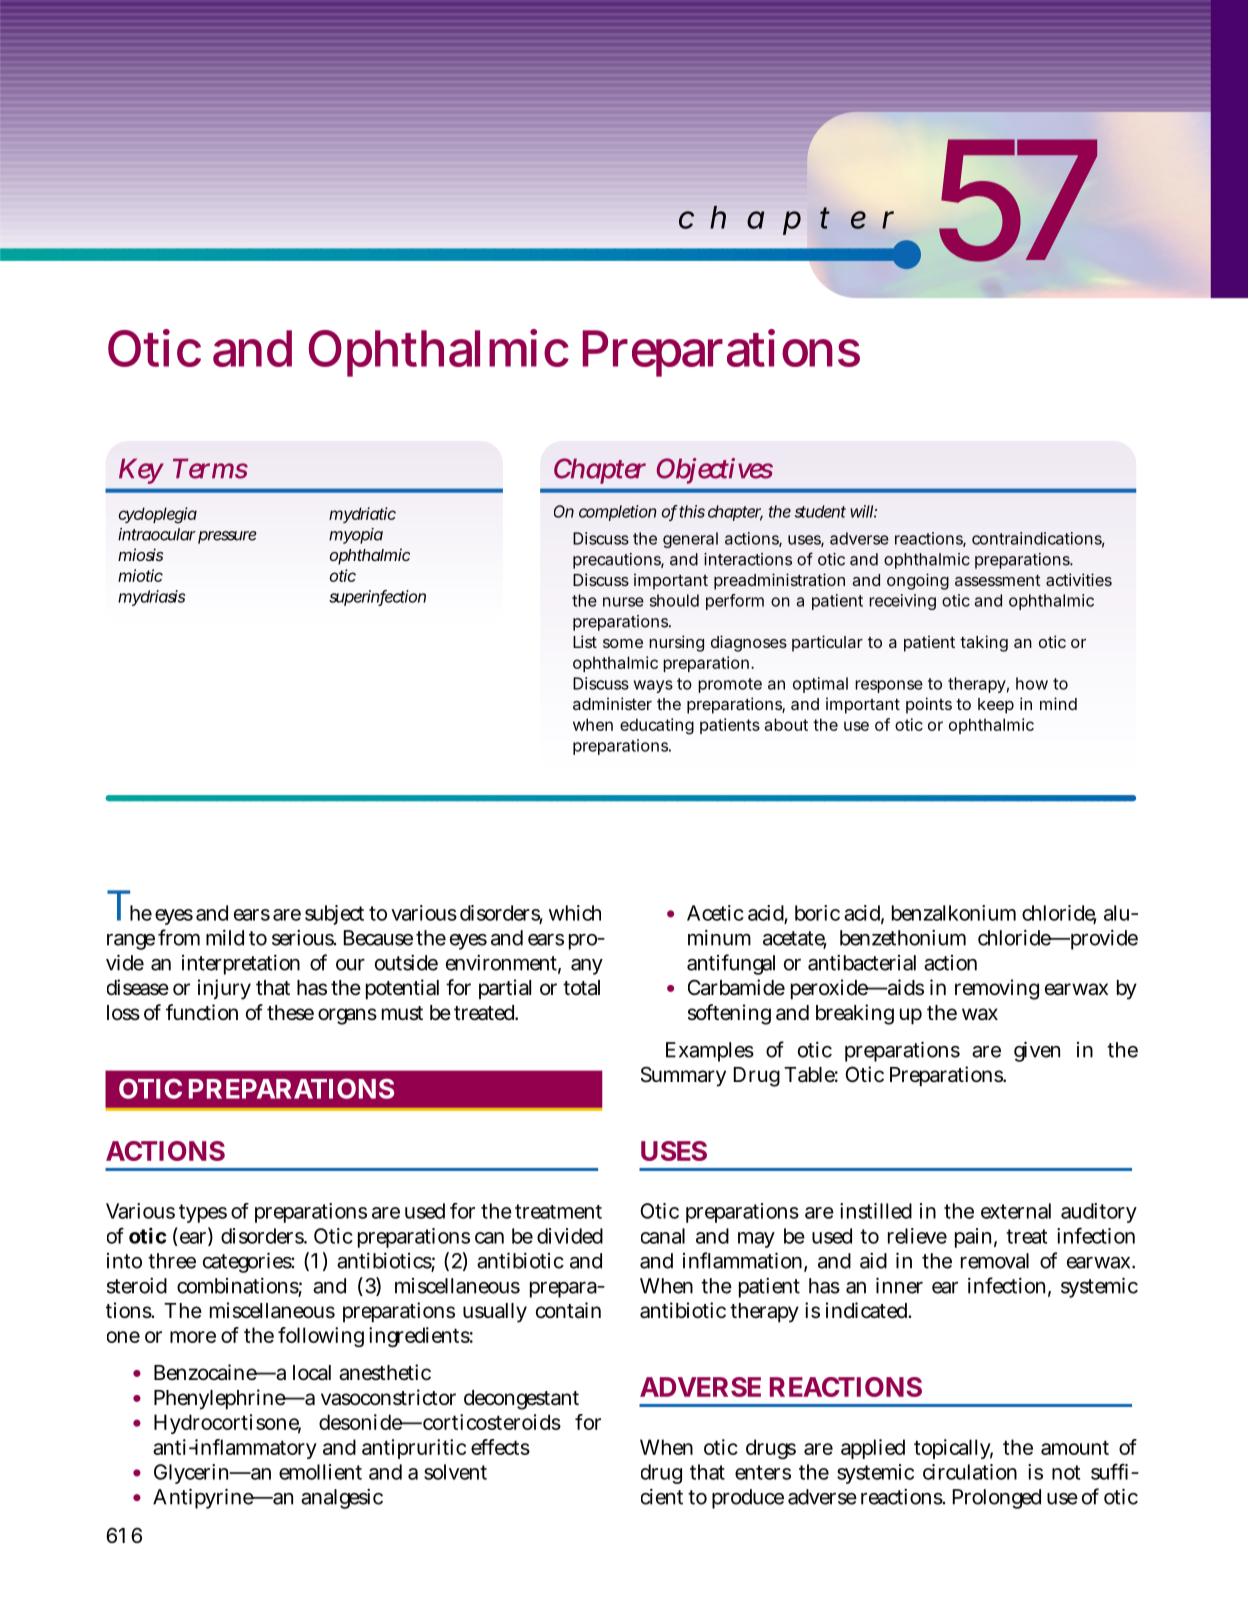  I want to click on subject, so click(334, 915).
